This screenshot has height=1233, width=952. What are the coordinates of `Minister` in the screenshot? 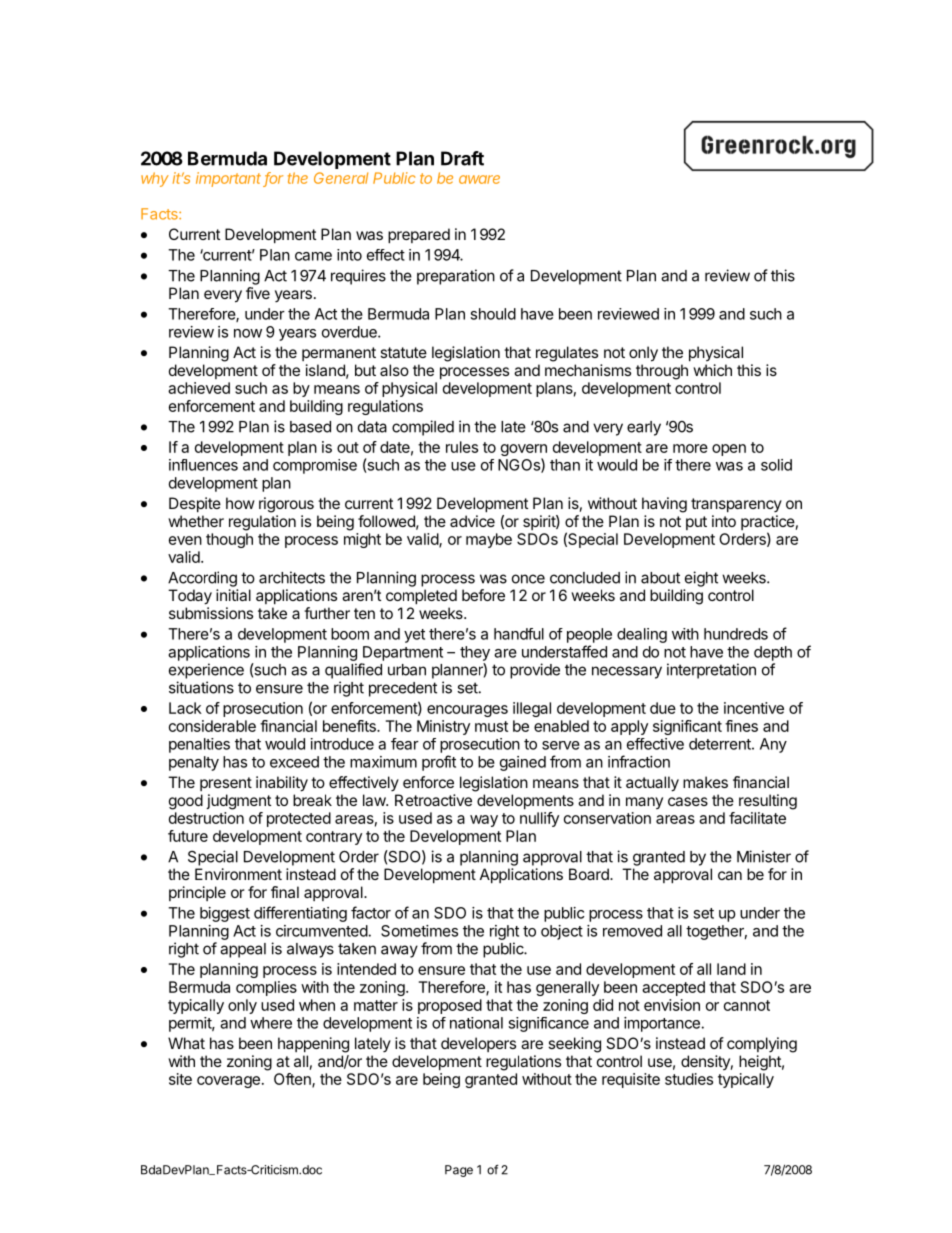 It's located at (764, 856).
